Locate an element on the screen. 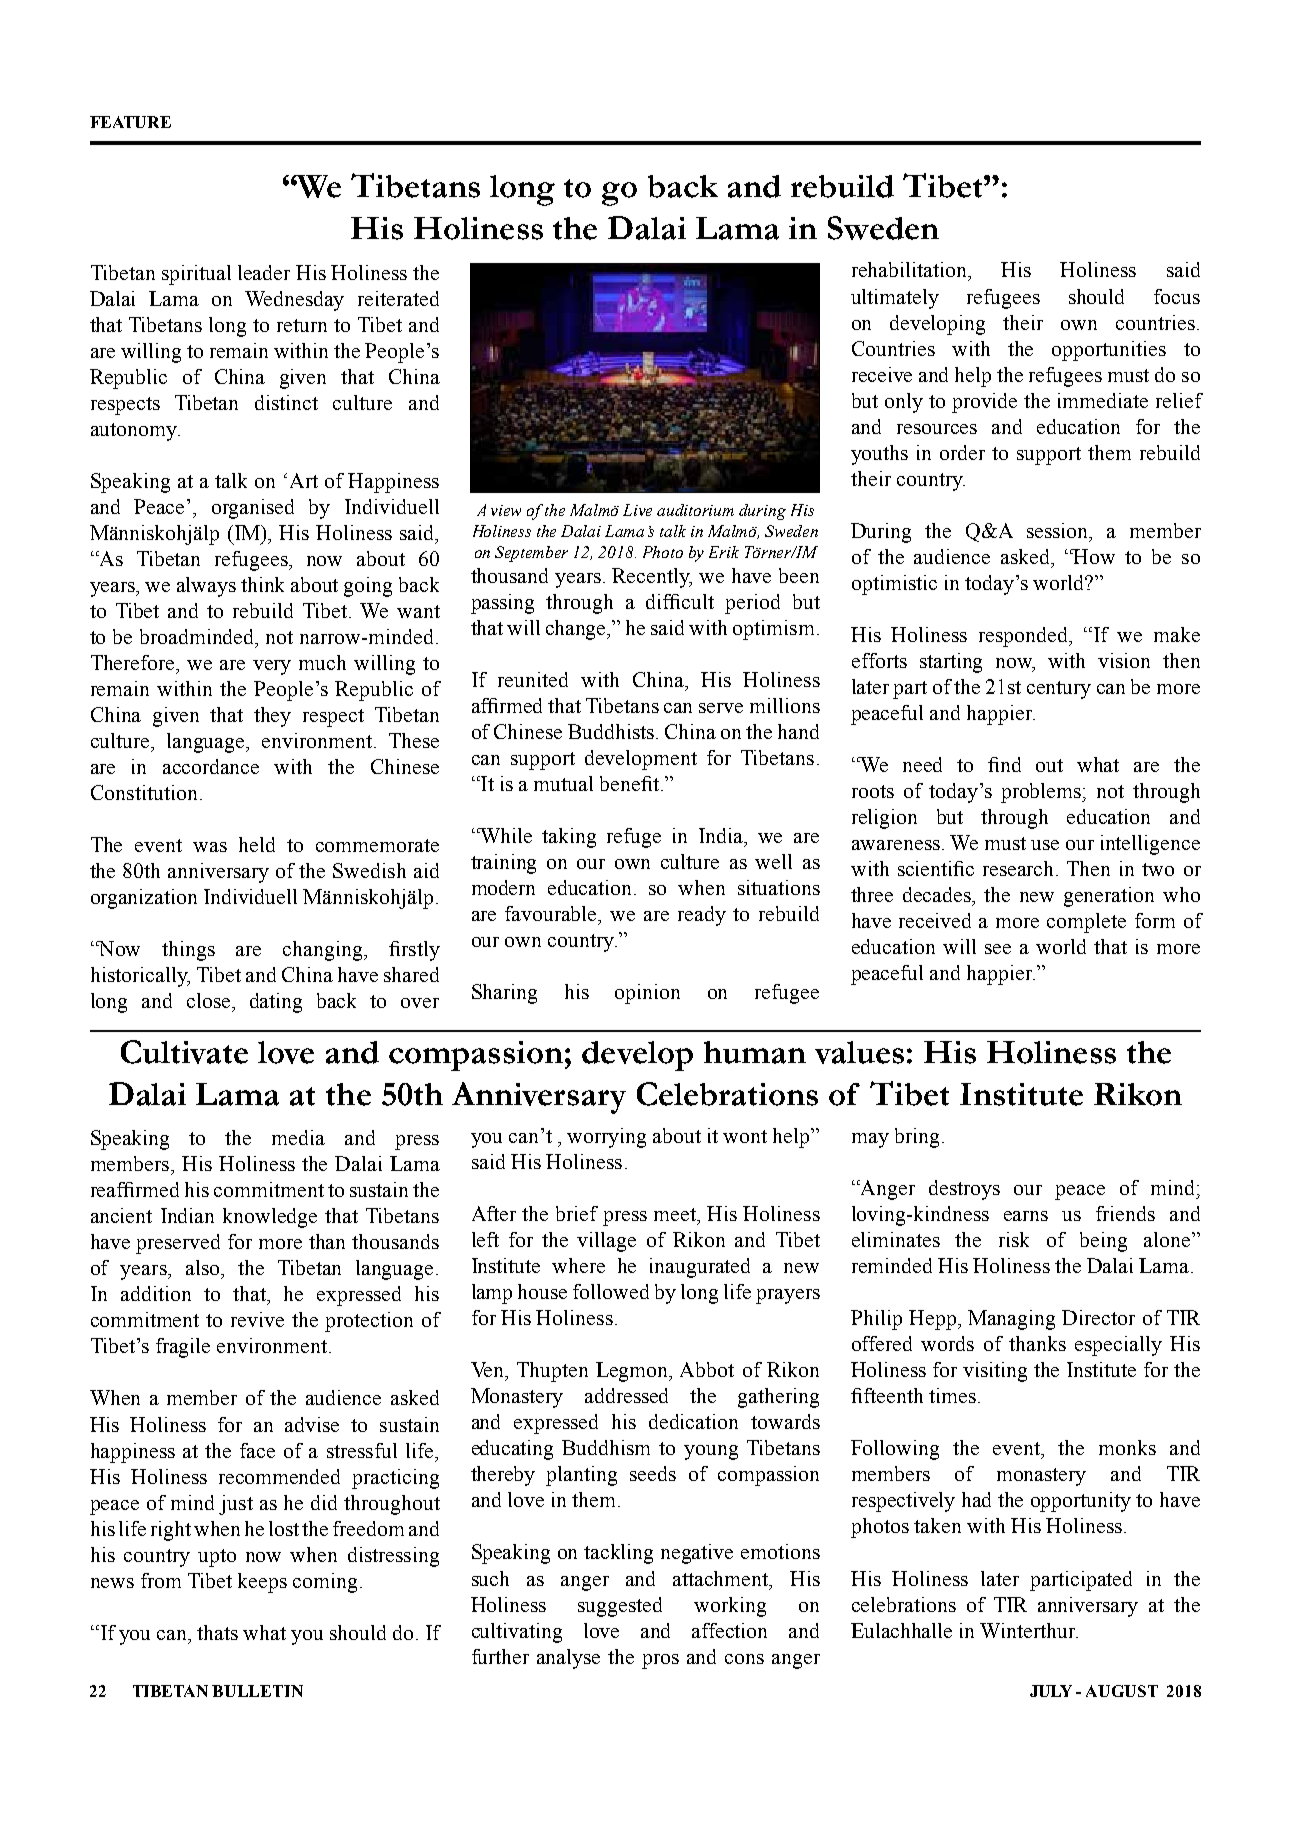  ready is located at coordinates (702, 916).
